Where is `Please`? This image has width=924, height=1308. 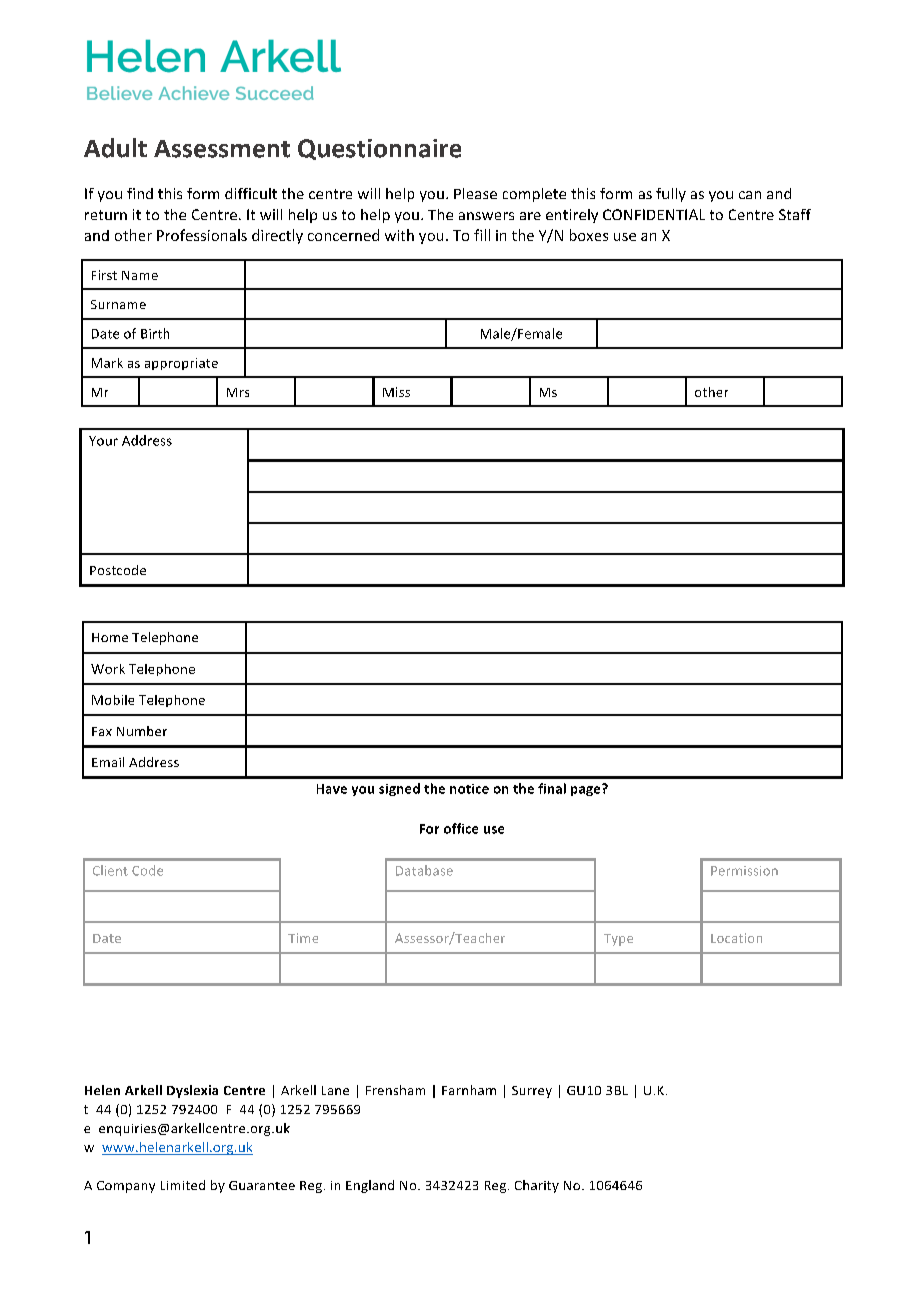
Please is located at coordinates (475, 193).
